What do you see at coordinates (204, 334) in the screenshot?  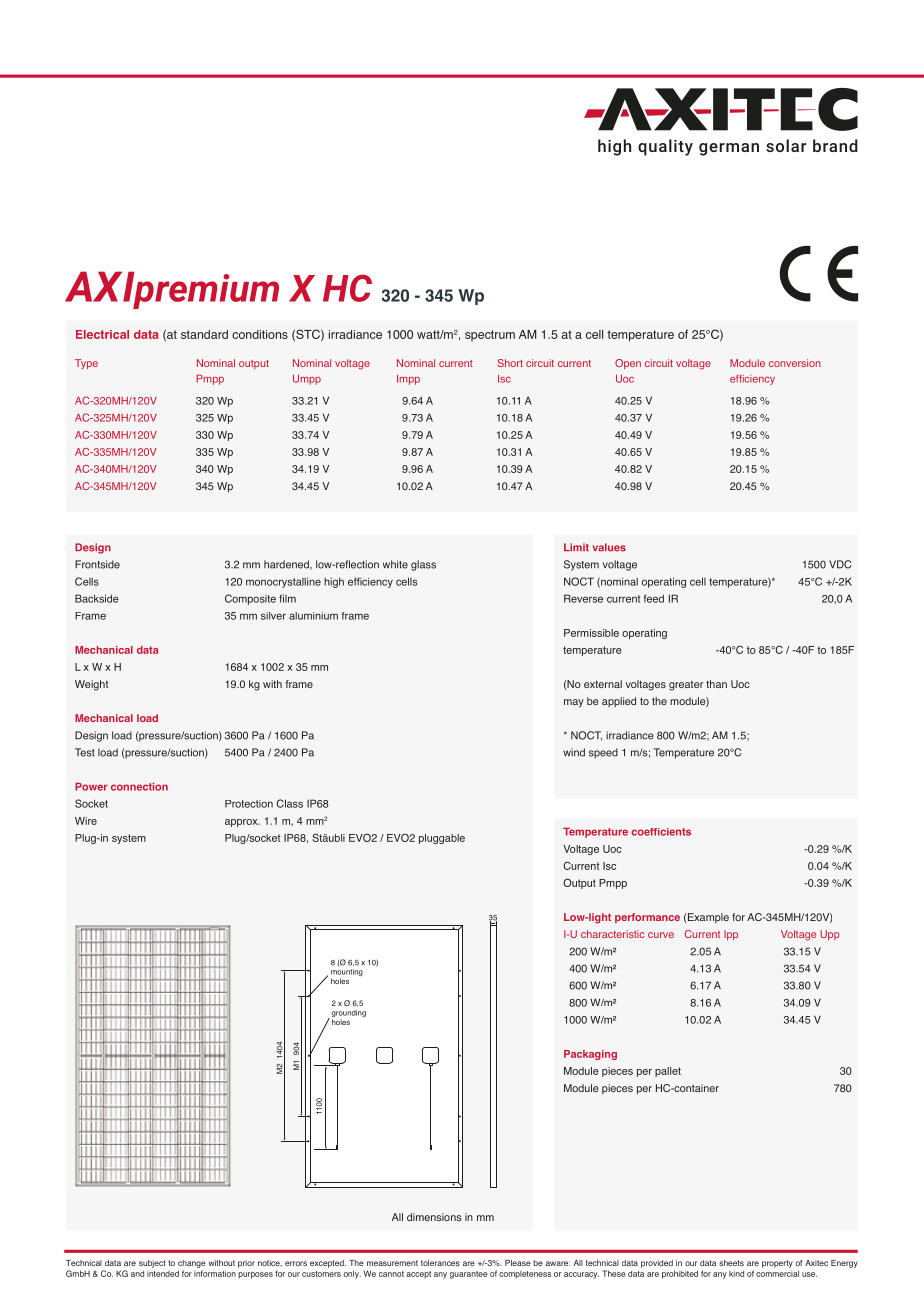 I see `standard` at bounding box center [204, 334].
